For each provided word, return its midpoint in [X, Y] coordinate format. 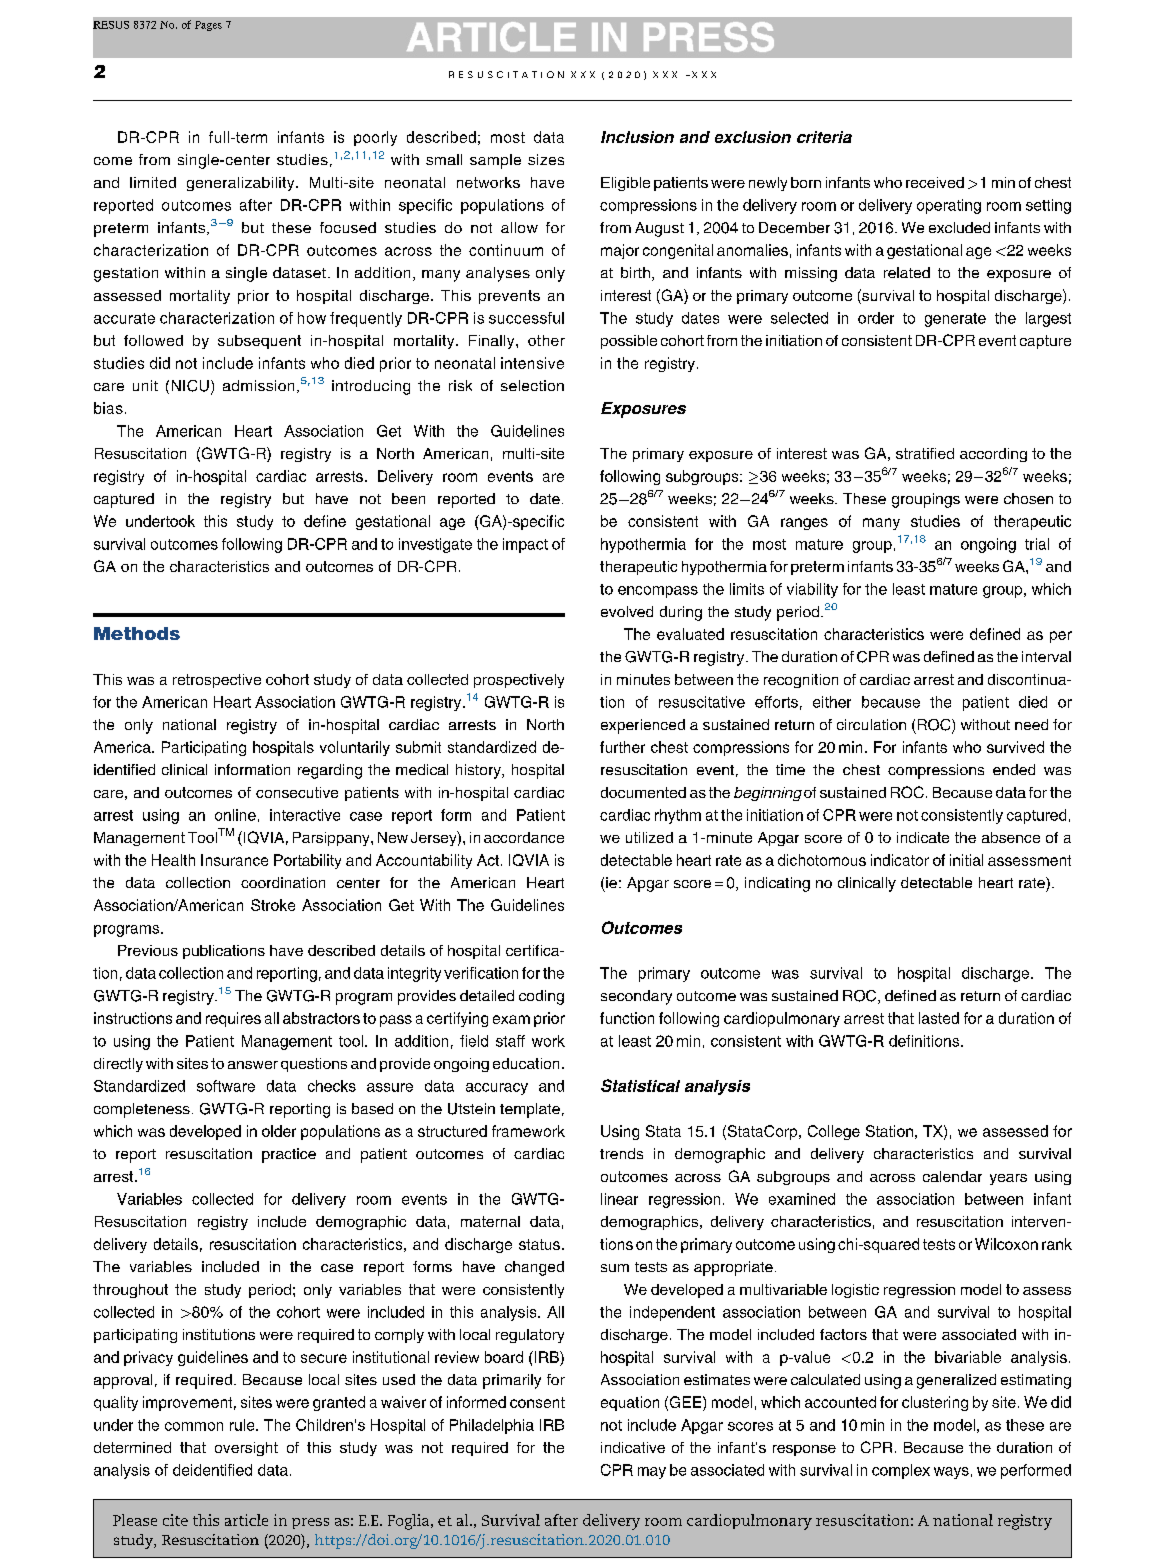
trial [1037, 544]
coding [541, 997]
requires [233, 1019]
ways [951, 1473]
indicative [633, 1447]
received [935, 182]
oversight [246, 1449]
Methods [137, 633]
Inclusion [637, 137]
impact [525, 545]
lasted [939, 1018]
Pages [208, 26]
